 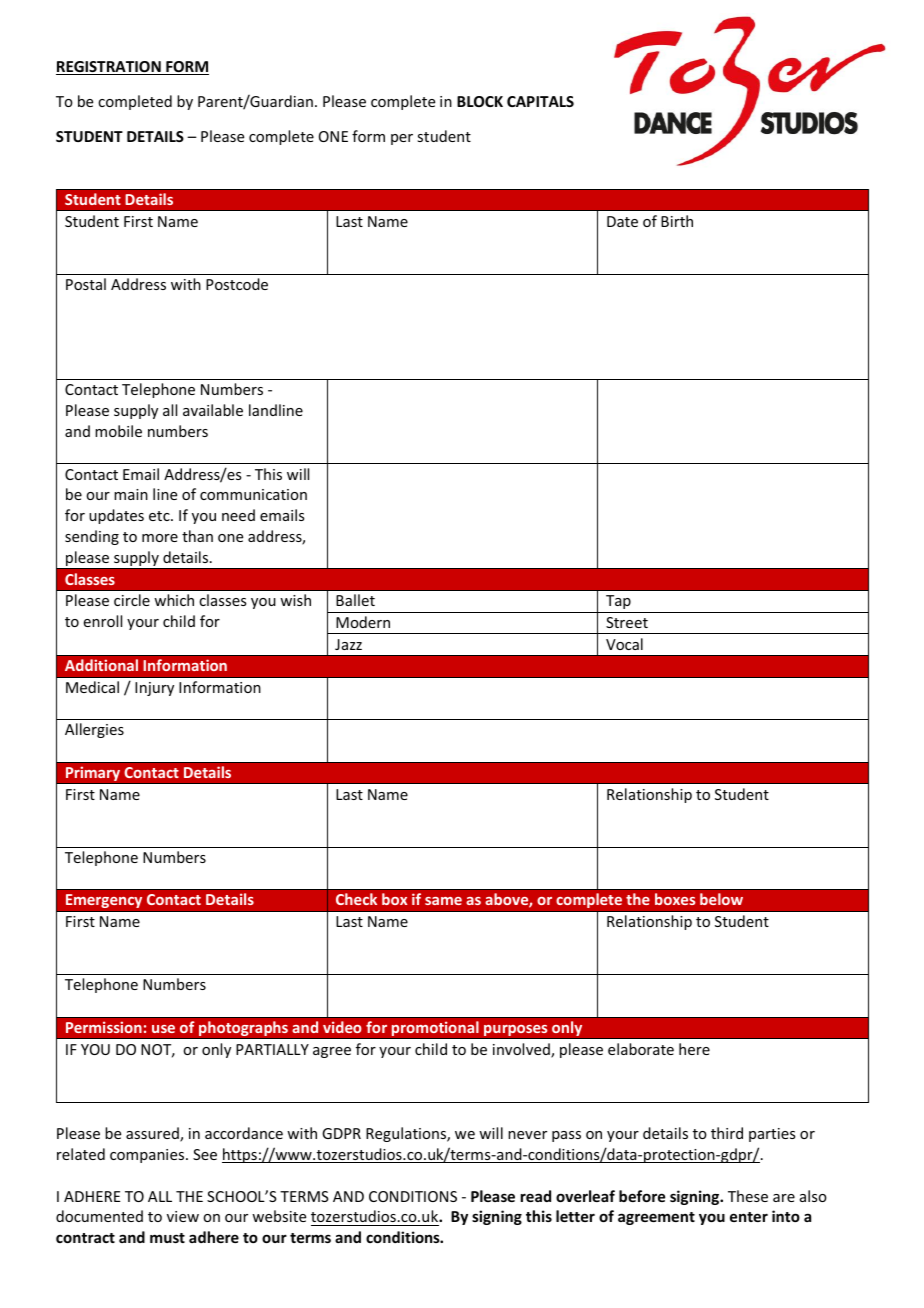 I want to click on Birth, so click(x=677, y=221).
